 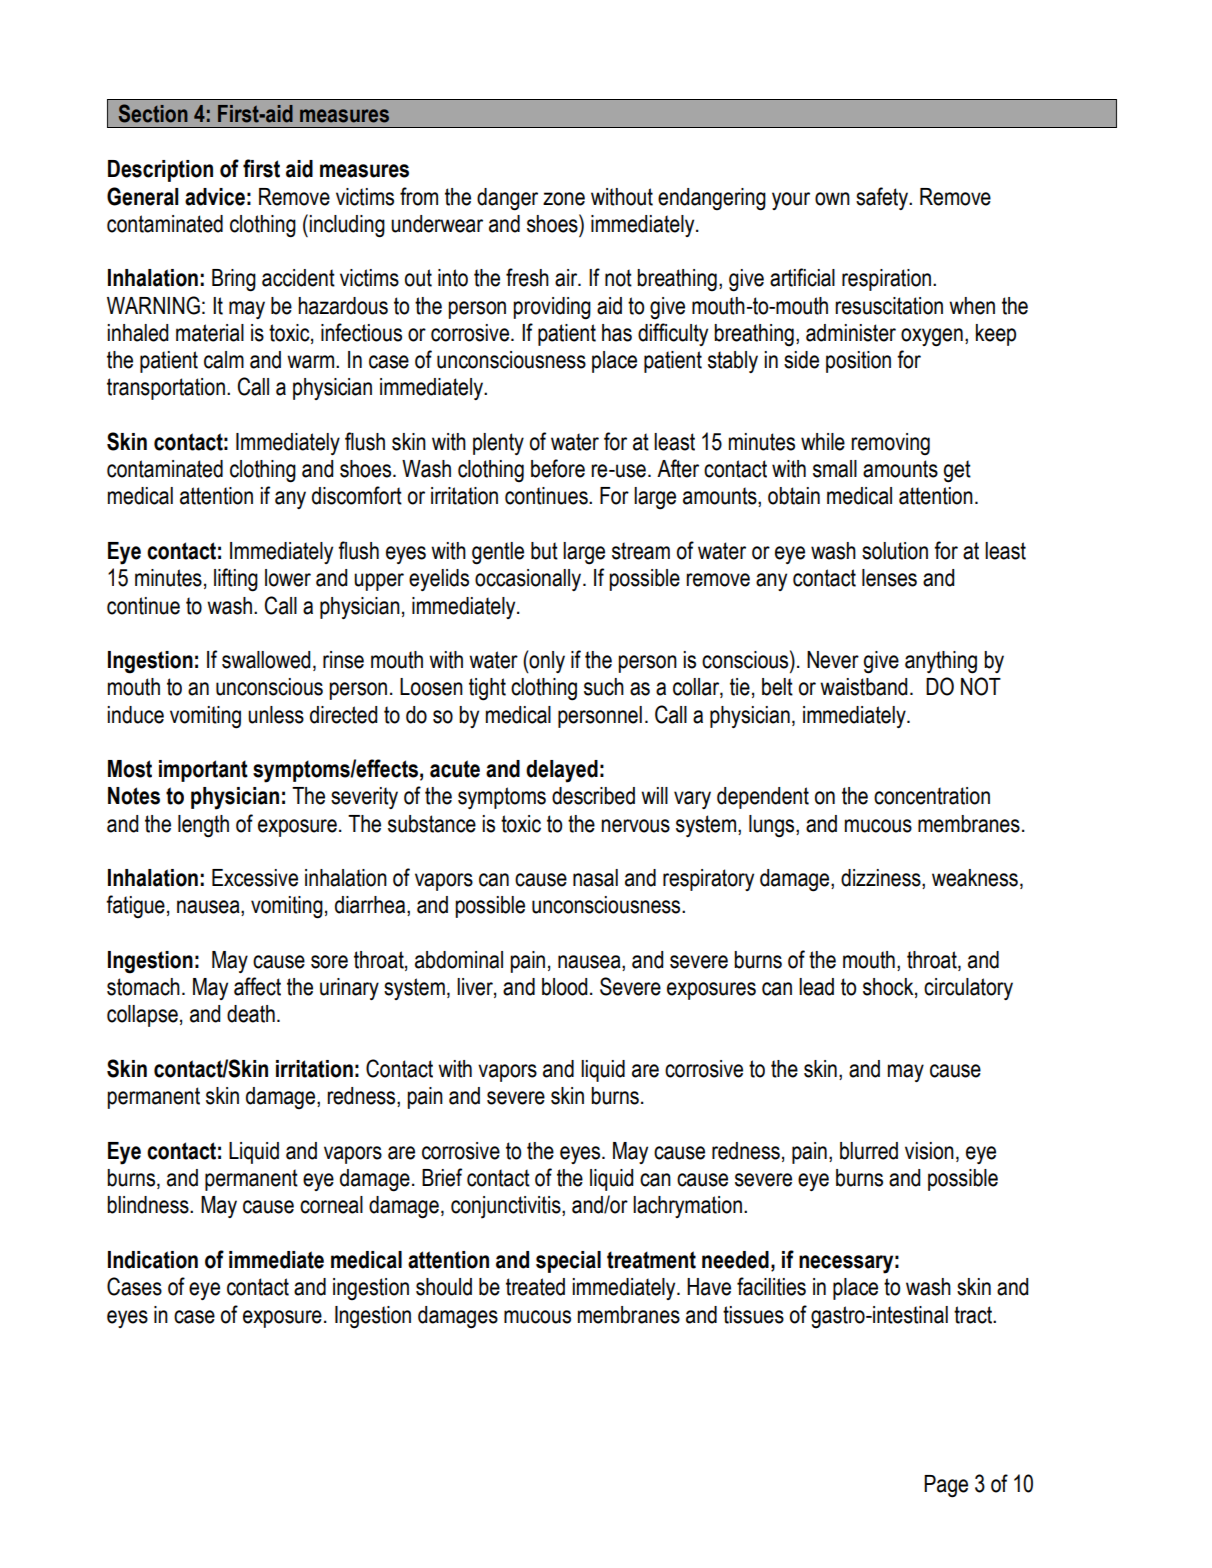 What do you see at coordinates (932, 796) in the document?
I see `concentration` at bounding box center [932, 796].
